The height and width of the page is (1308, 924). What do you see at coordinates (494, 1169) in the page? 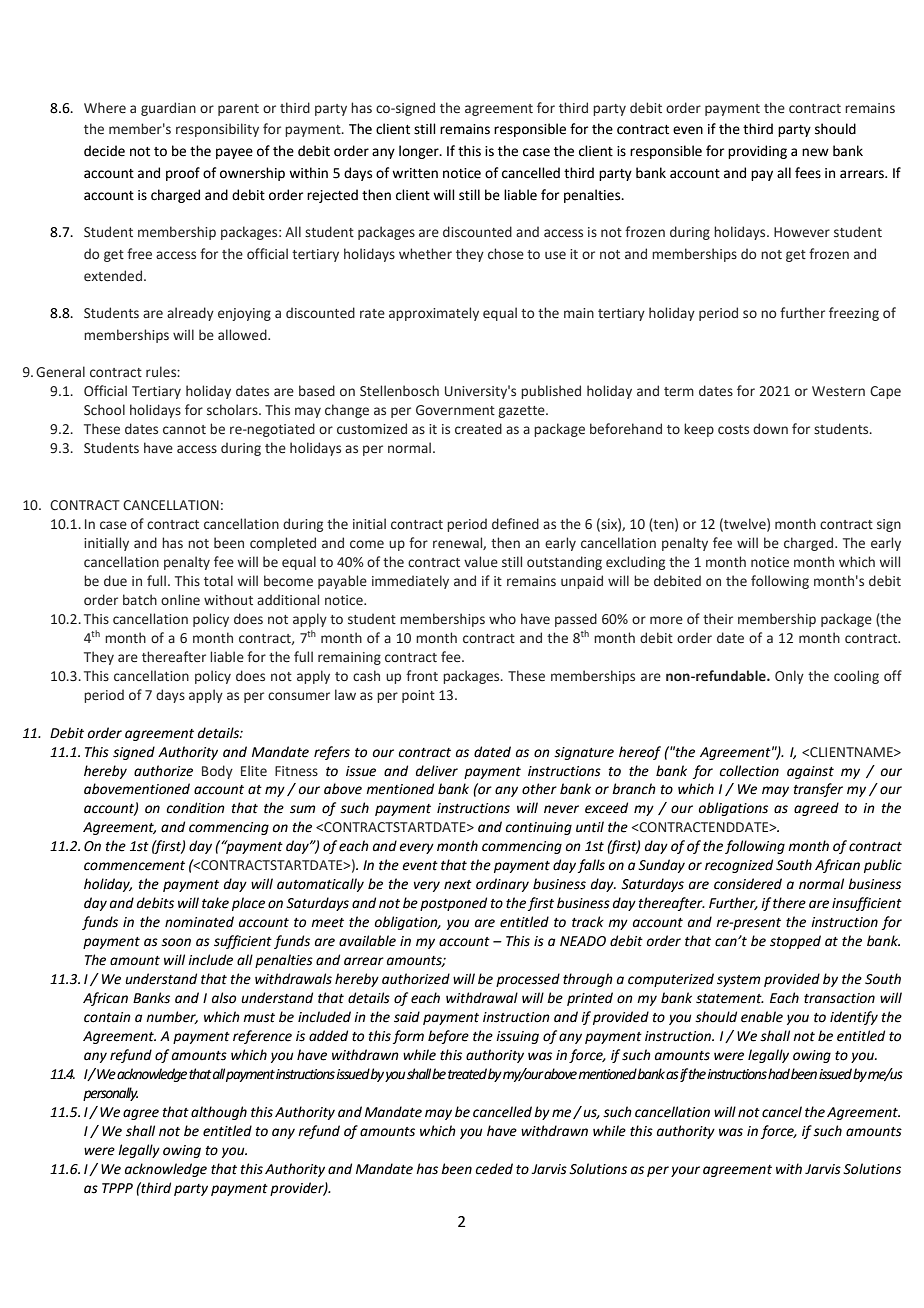
I see `ceded` at bounding box center [494, 1169].
